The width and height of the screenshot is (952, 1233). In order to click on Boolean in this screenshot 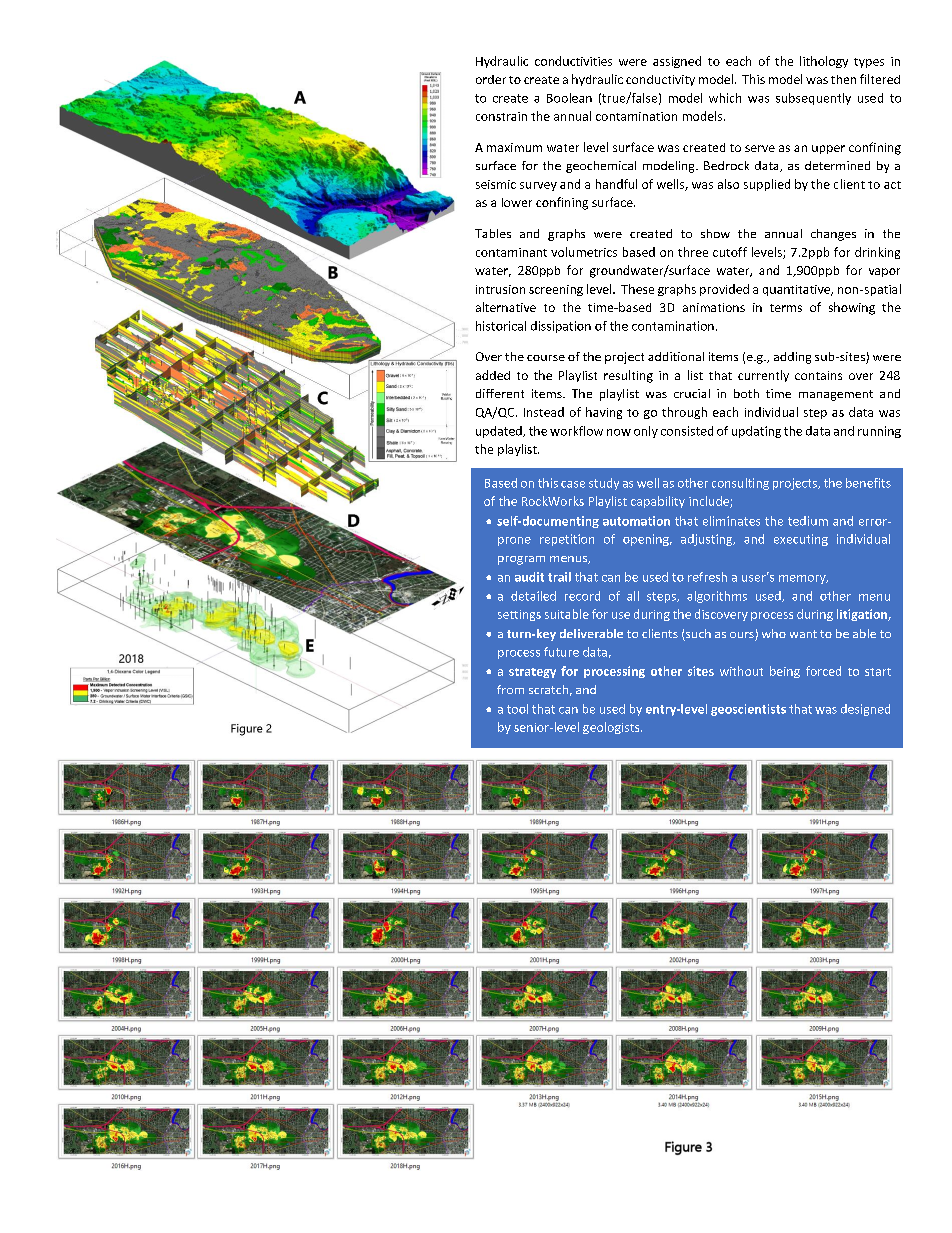, I will do `click(569, 98)`.
